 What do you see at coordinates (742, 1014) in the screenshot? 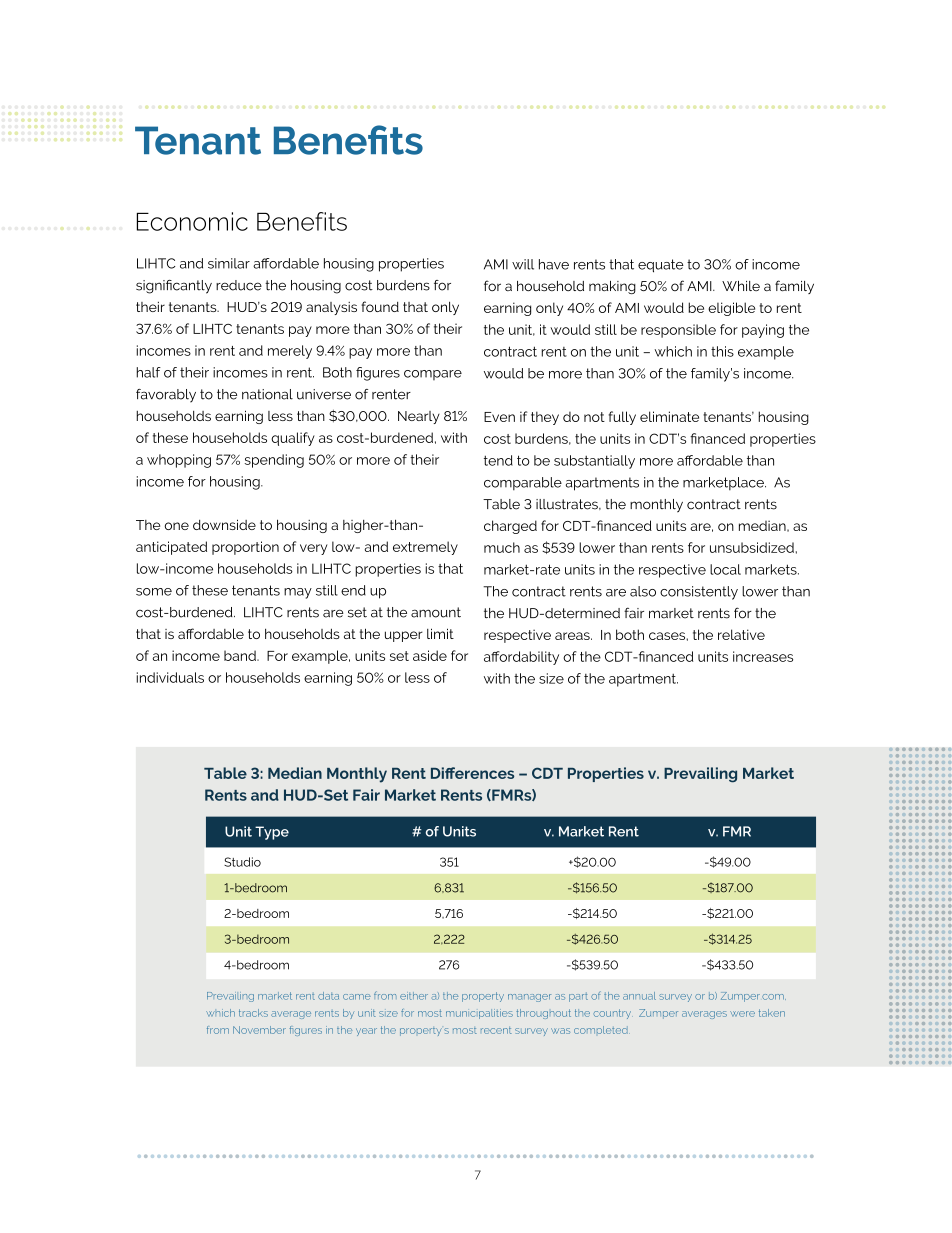
I see `were` at bounding box center [742, 1014].
